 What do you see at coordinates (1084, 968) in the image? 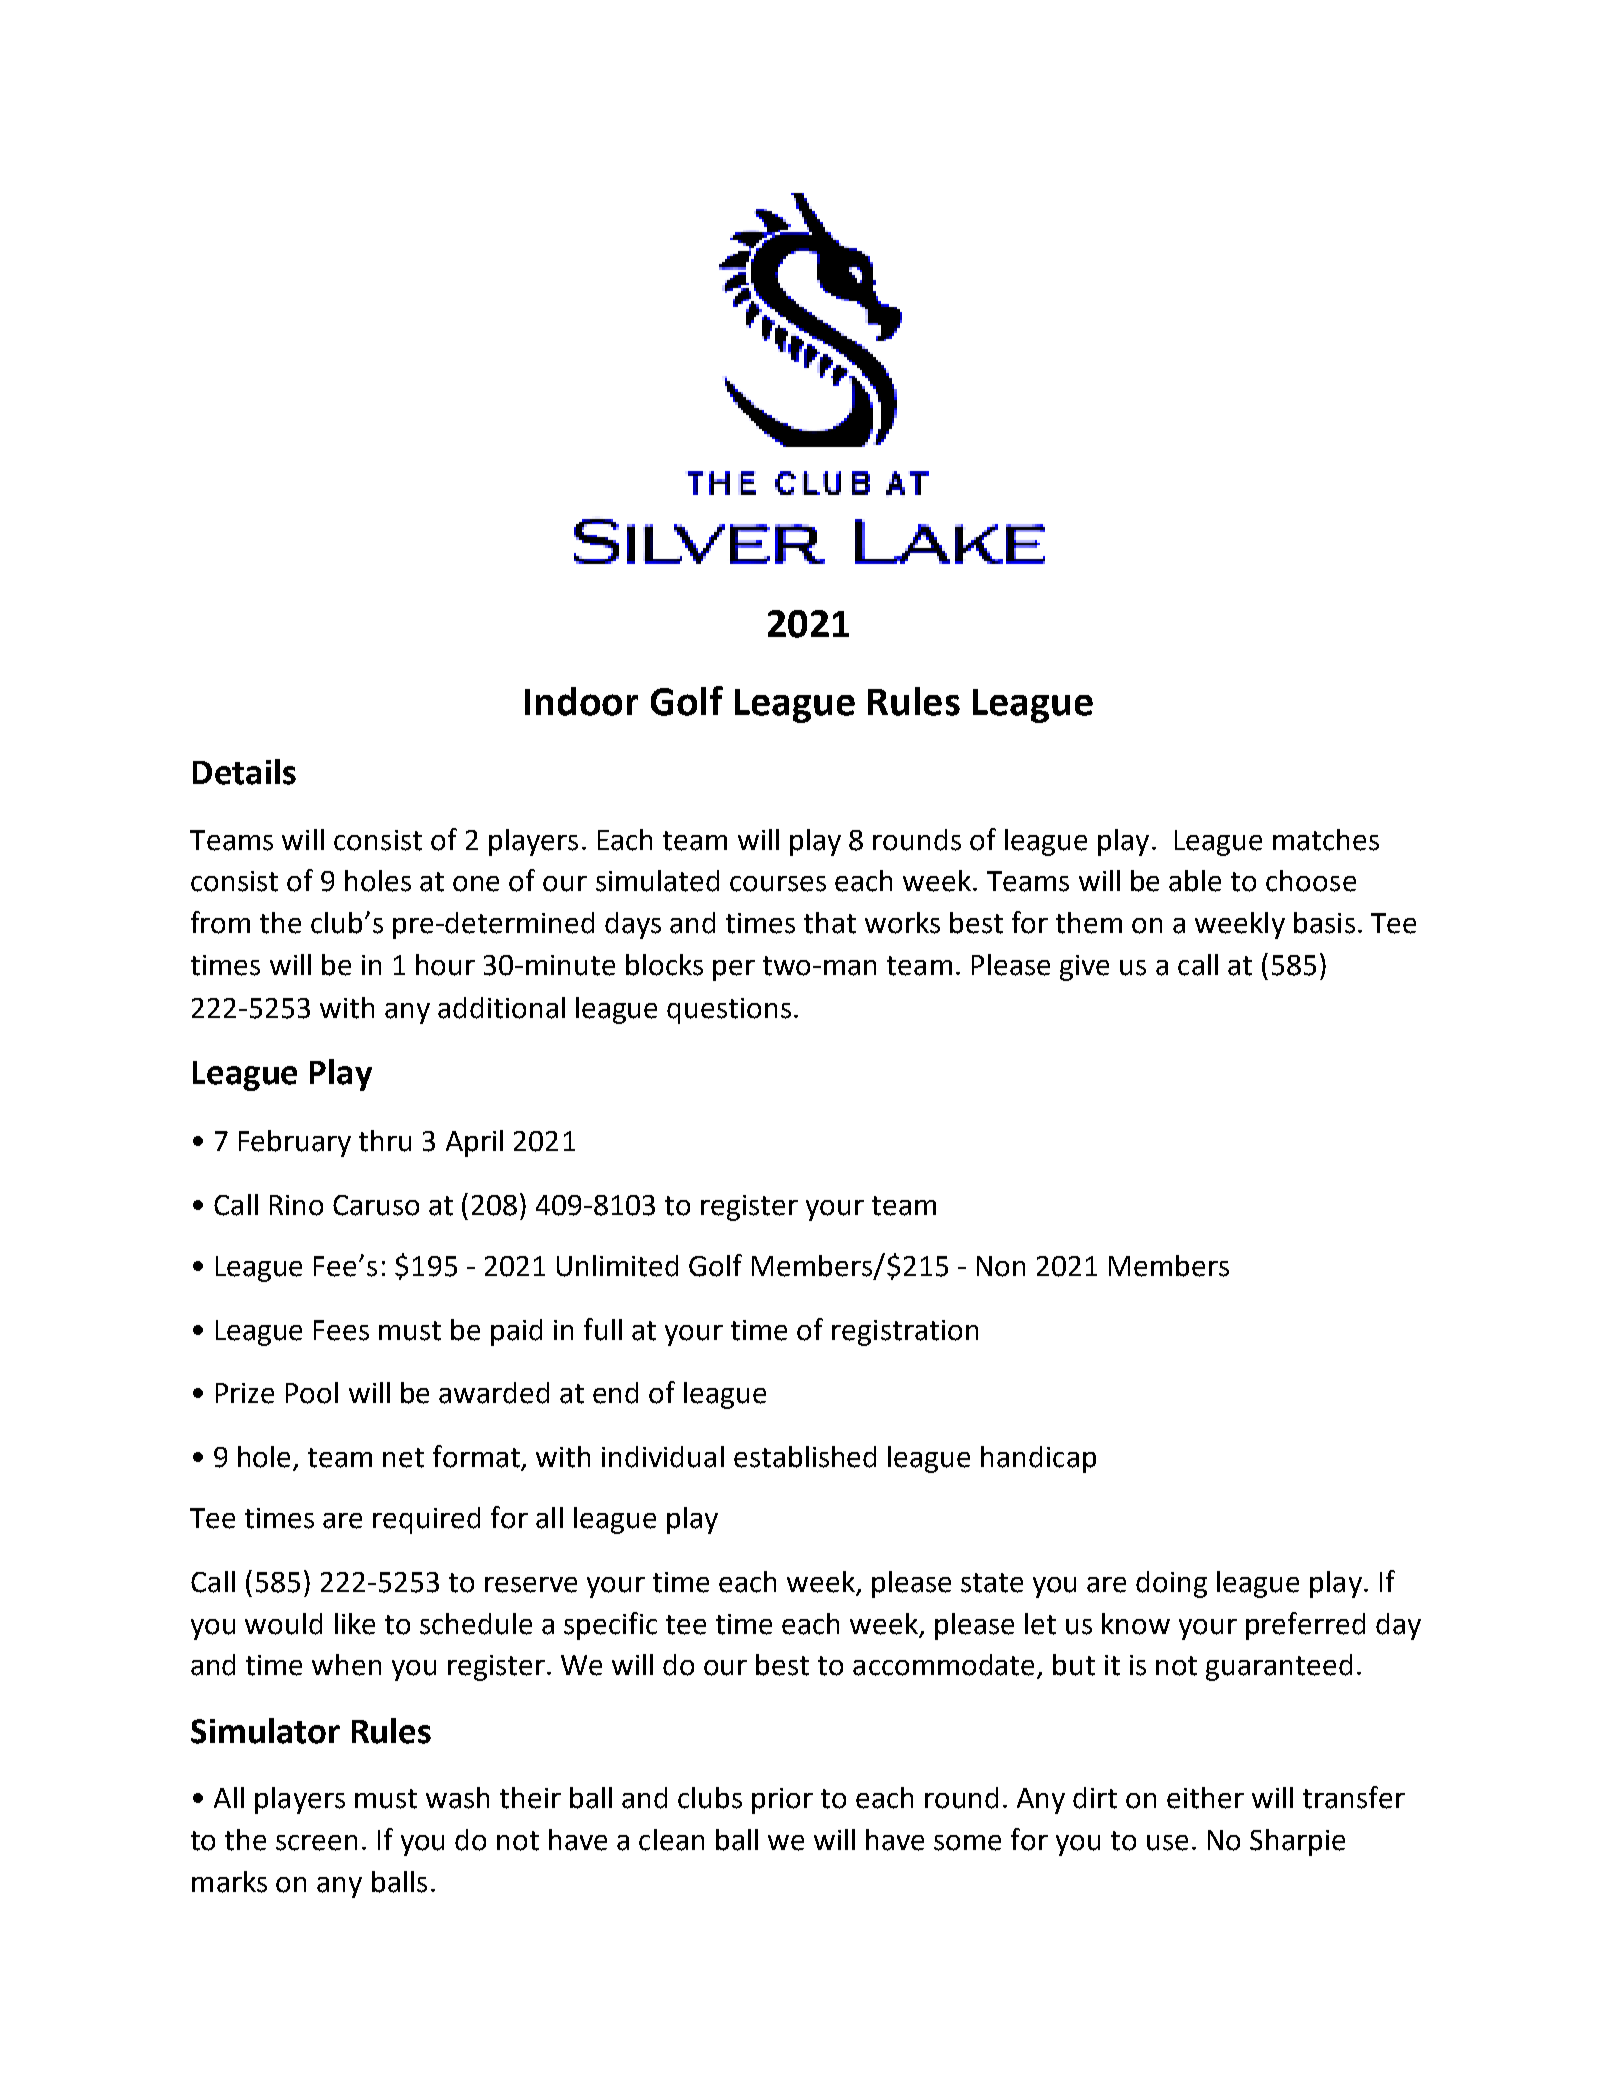
I see `give` at bounding box center [1084, 968].
